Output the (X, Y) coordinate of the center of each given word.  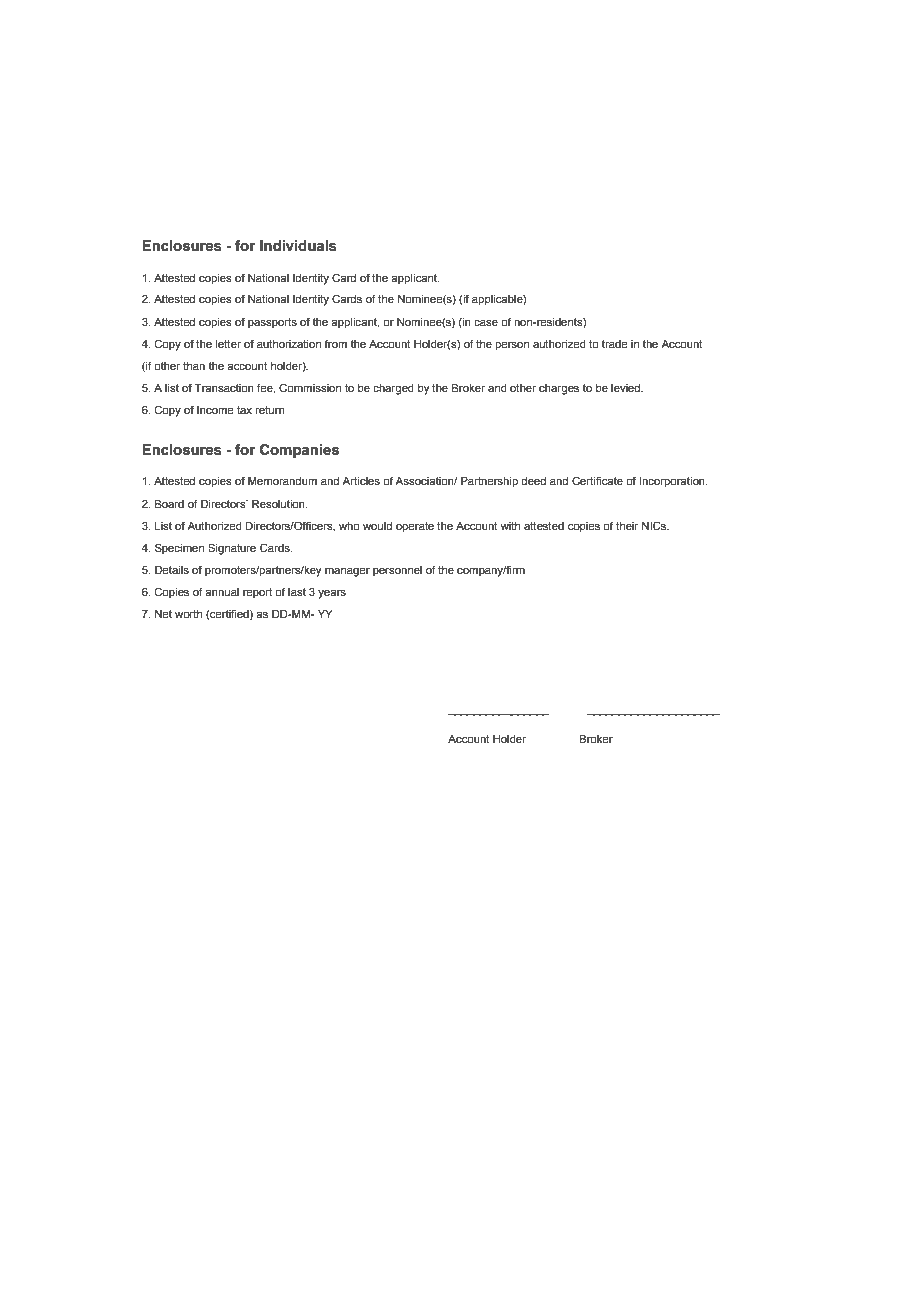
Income (215, 410)
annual (222, 592)
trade (614, 344)
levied (627, 388)
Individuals (298, 246)
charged (393, 389)
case (486, 323)
